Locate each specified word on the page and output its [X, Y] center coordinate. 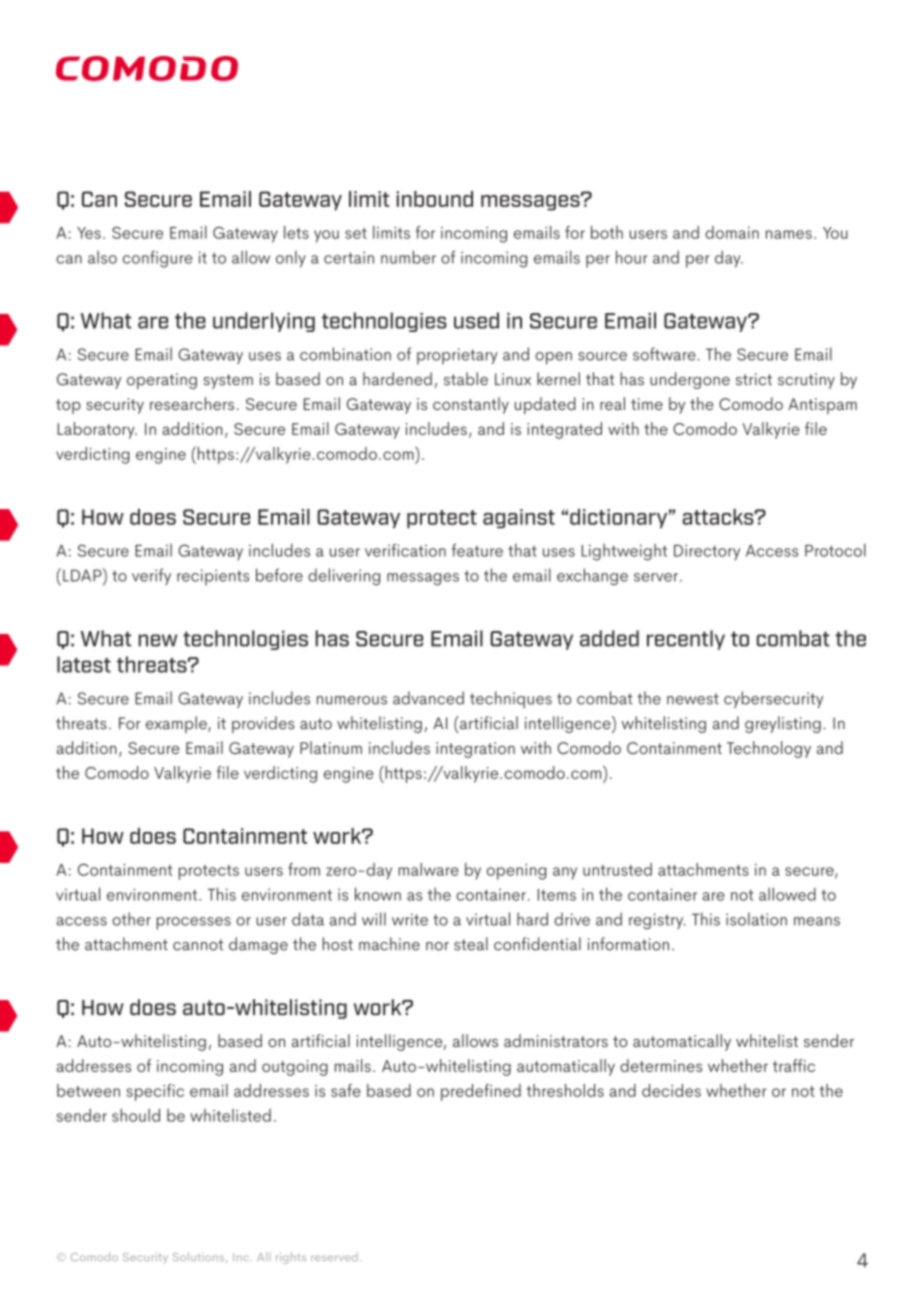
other [131, 919]
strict [754, 379]
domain [732, 232]
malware [428, 869]
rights [291, 1258]
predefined [481, 1092]
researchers [192, 403]
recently [686, 640]
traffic [794, 1065]
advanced [428, 698]
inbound [434, 199]
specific [155, 1092]
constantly [471, 405]
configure [157, 259]
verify [151, 576]
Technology [769, 749]
